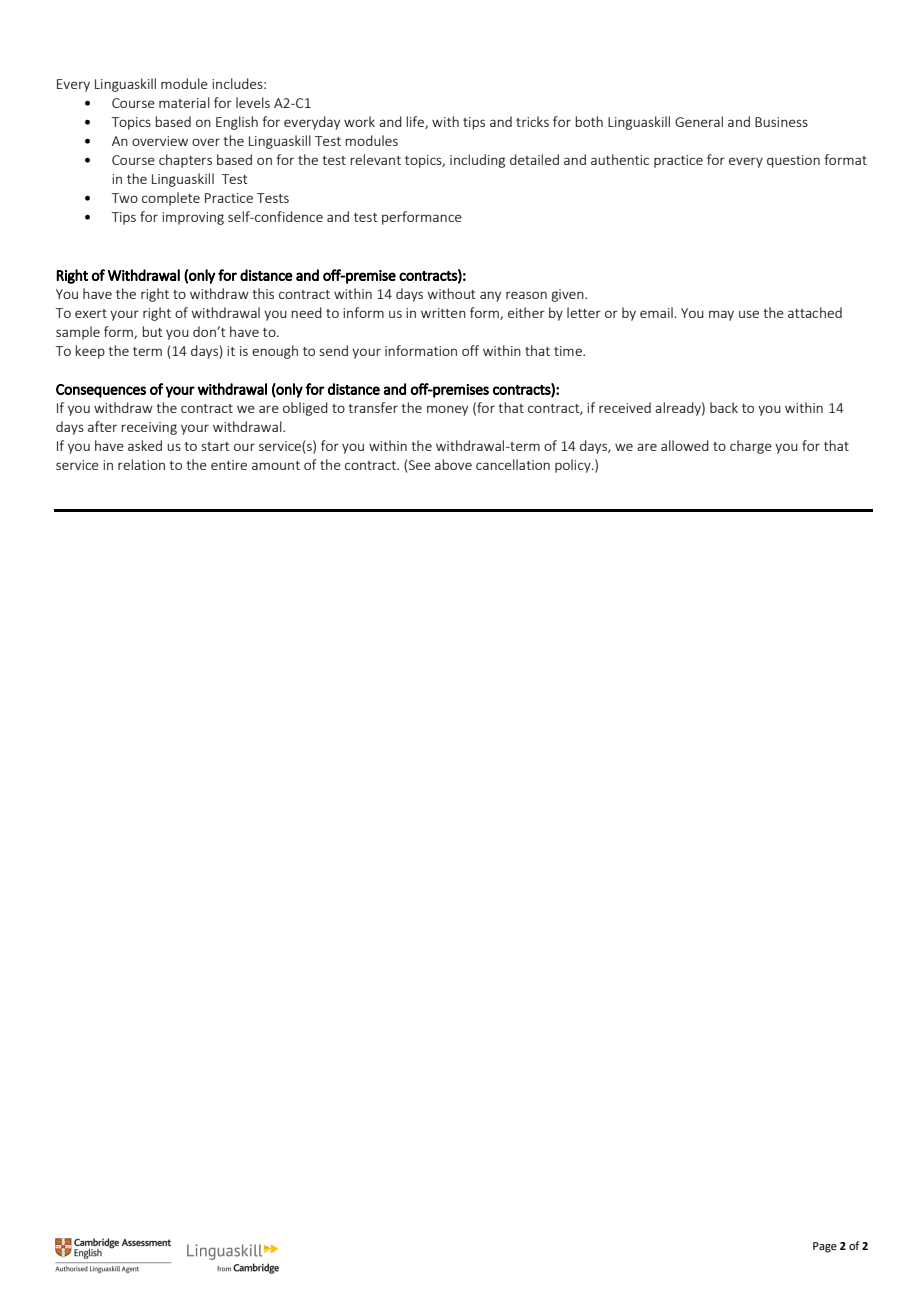 The height and width of the document is (1308, 924). I want to click on charge, so click(751, 447).
